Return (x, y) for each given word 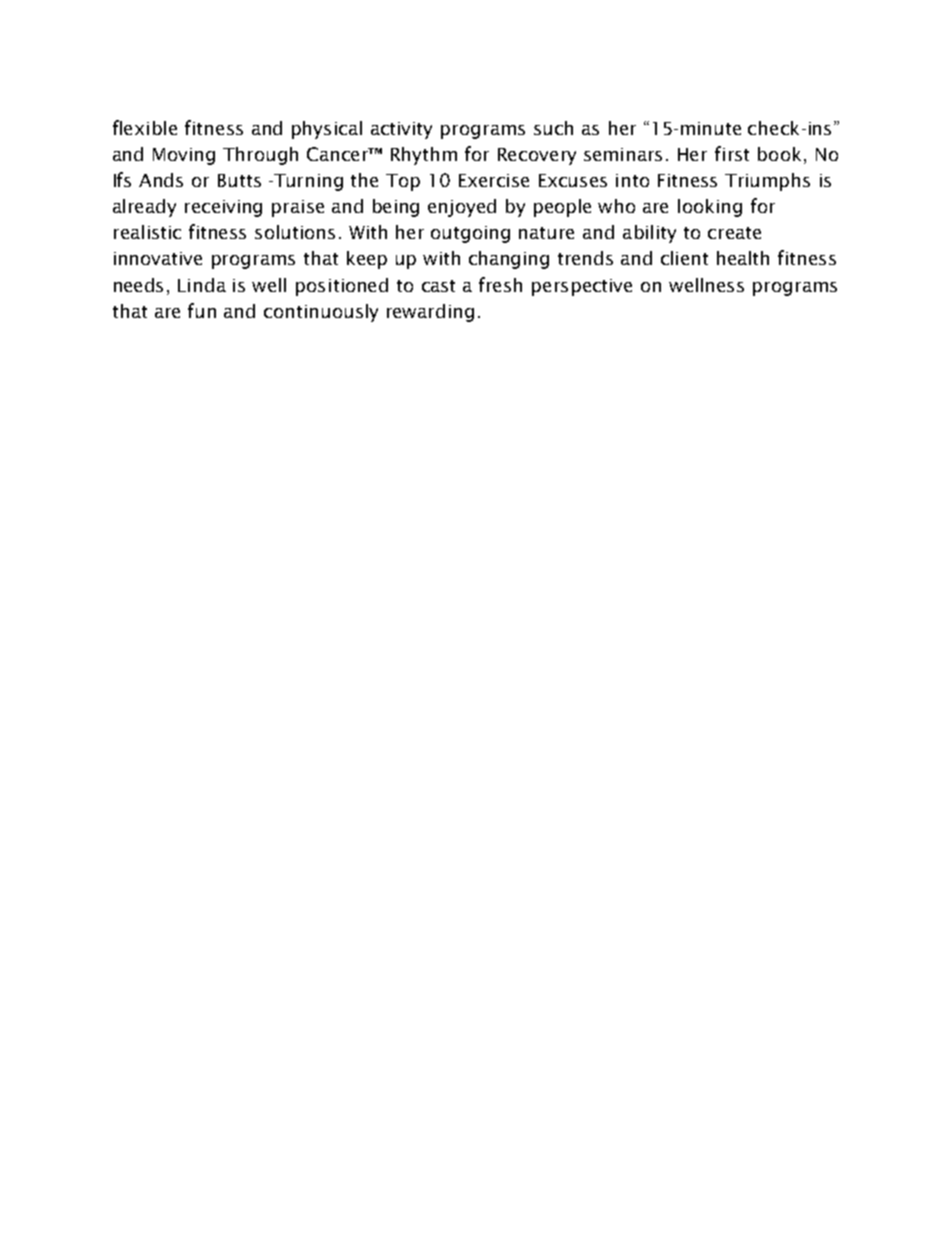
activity (401, 130)
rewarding (430, 313)
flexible (145, 127)
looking (710, 208)
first (732, 153)
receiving (223, 208)
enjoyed (462, 208)
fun (202, 310)
